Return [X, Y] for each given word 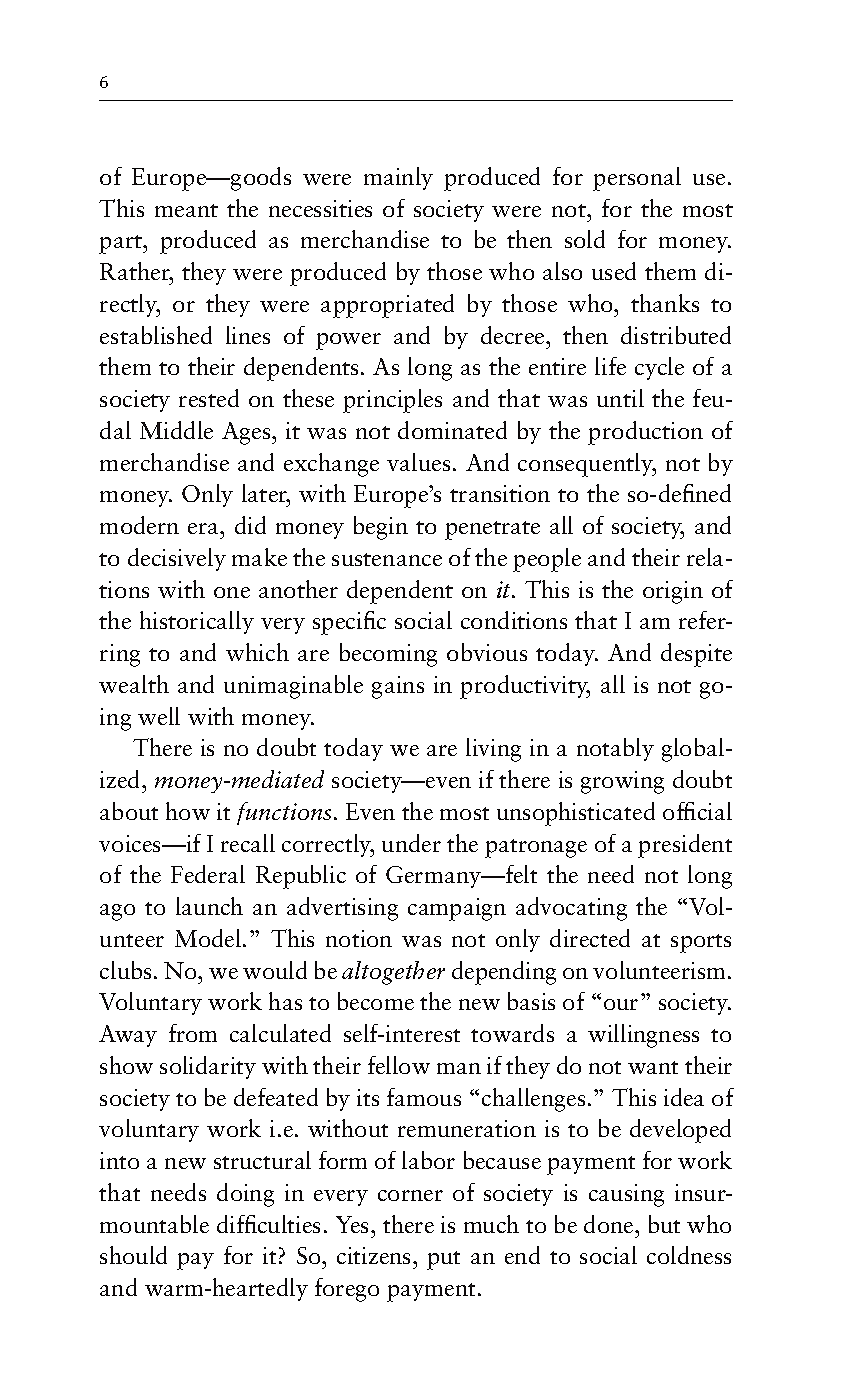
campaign [457, 909]
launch [209, 906]
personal [637, 179]
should [133, 1255]
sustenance [387, 559]
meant [186, 210]
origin [673, 592]
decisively [177, 559]
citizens [375, 1255]
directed [590, 938]
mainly [398, 178]
